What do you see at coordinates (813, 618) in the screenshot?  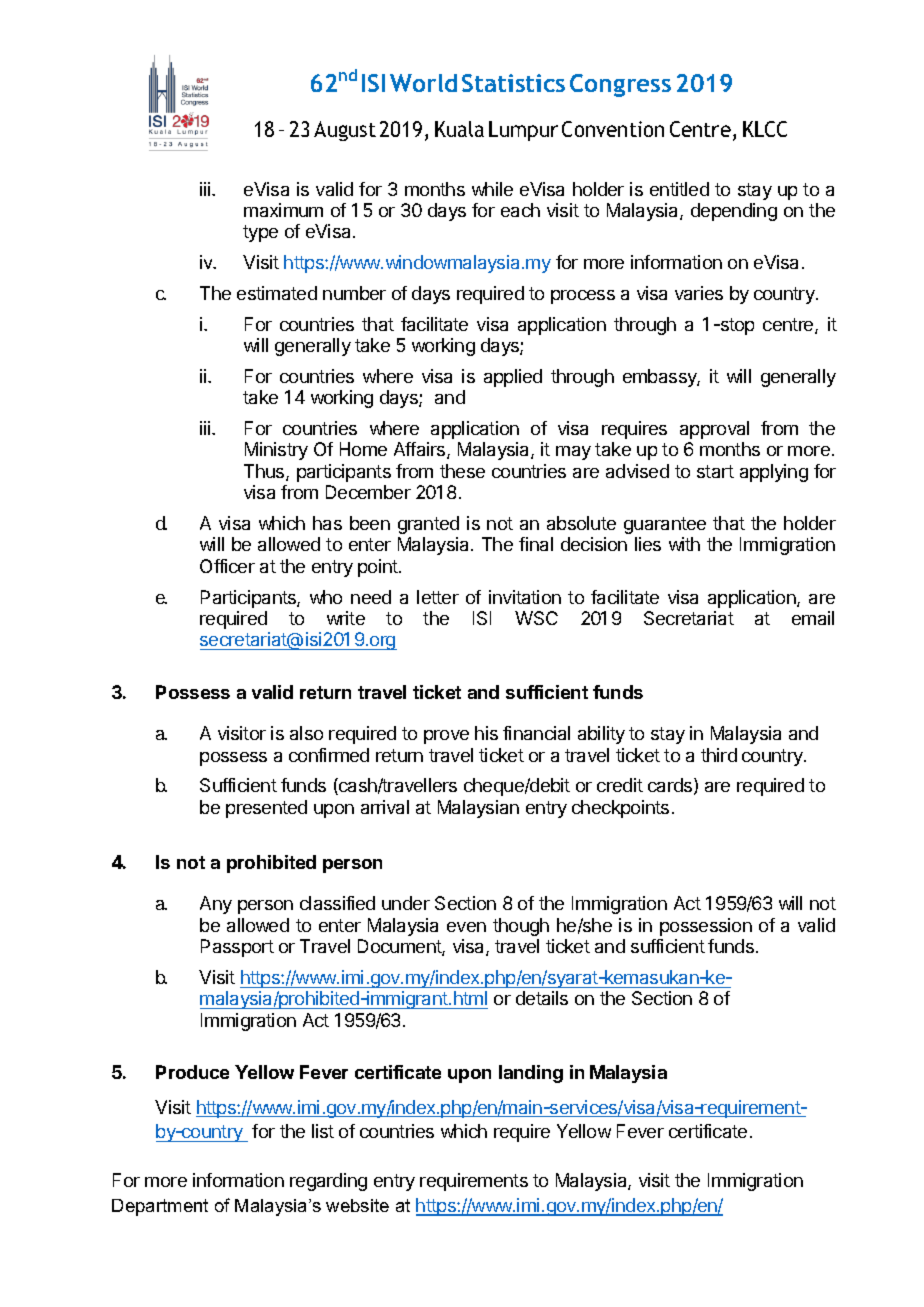 I see `email` at bounding box center [813, 618].
